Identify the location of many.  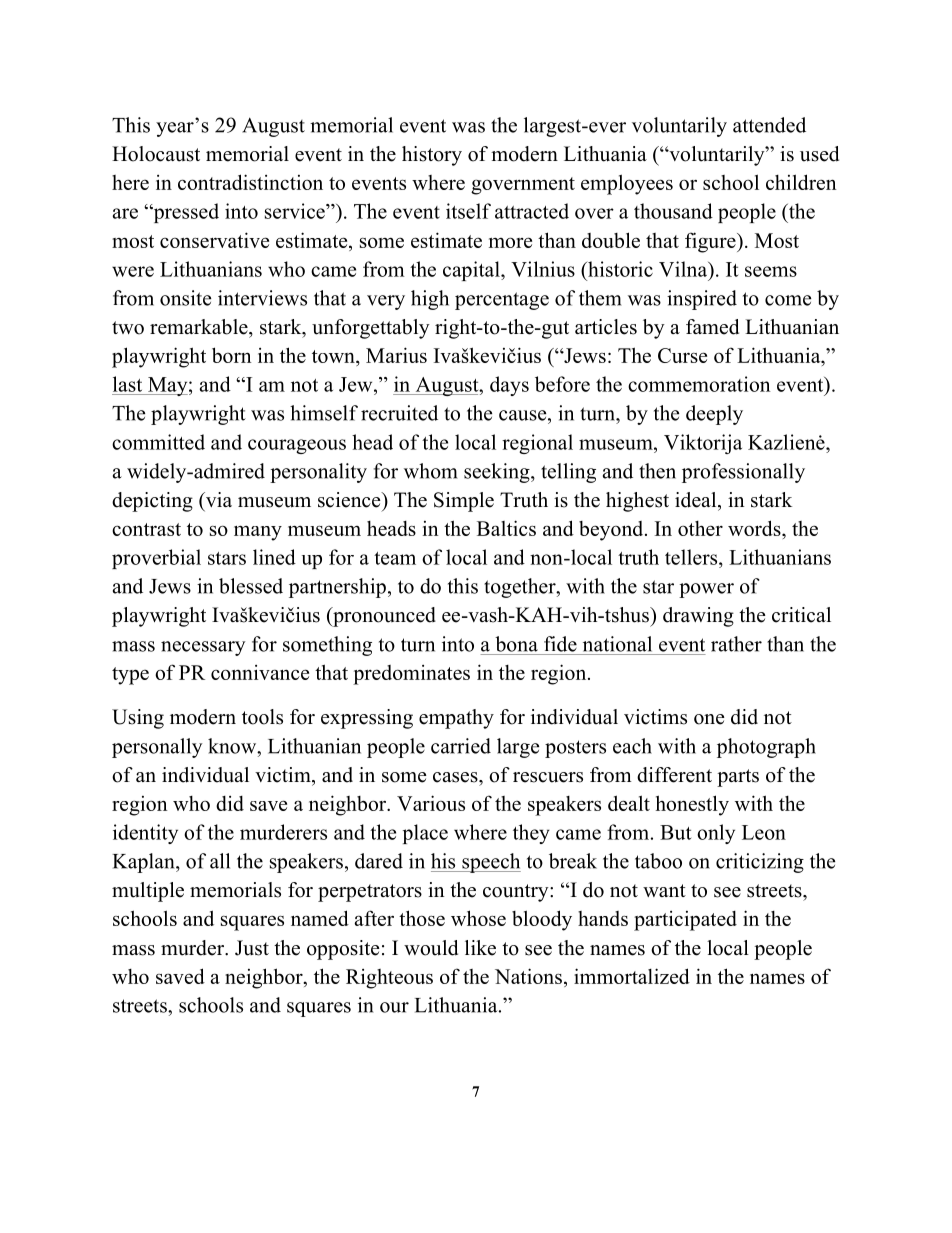
(258, 533).
